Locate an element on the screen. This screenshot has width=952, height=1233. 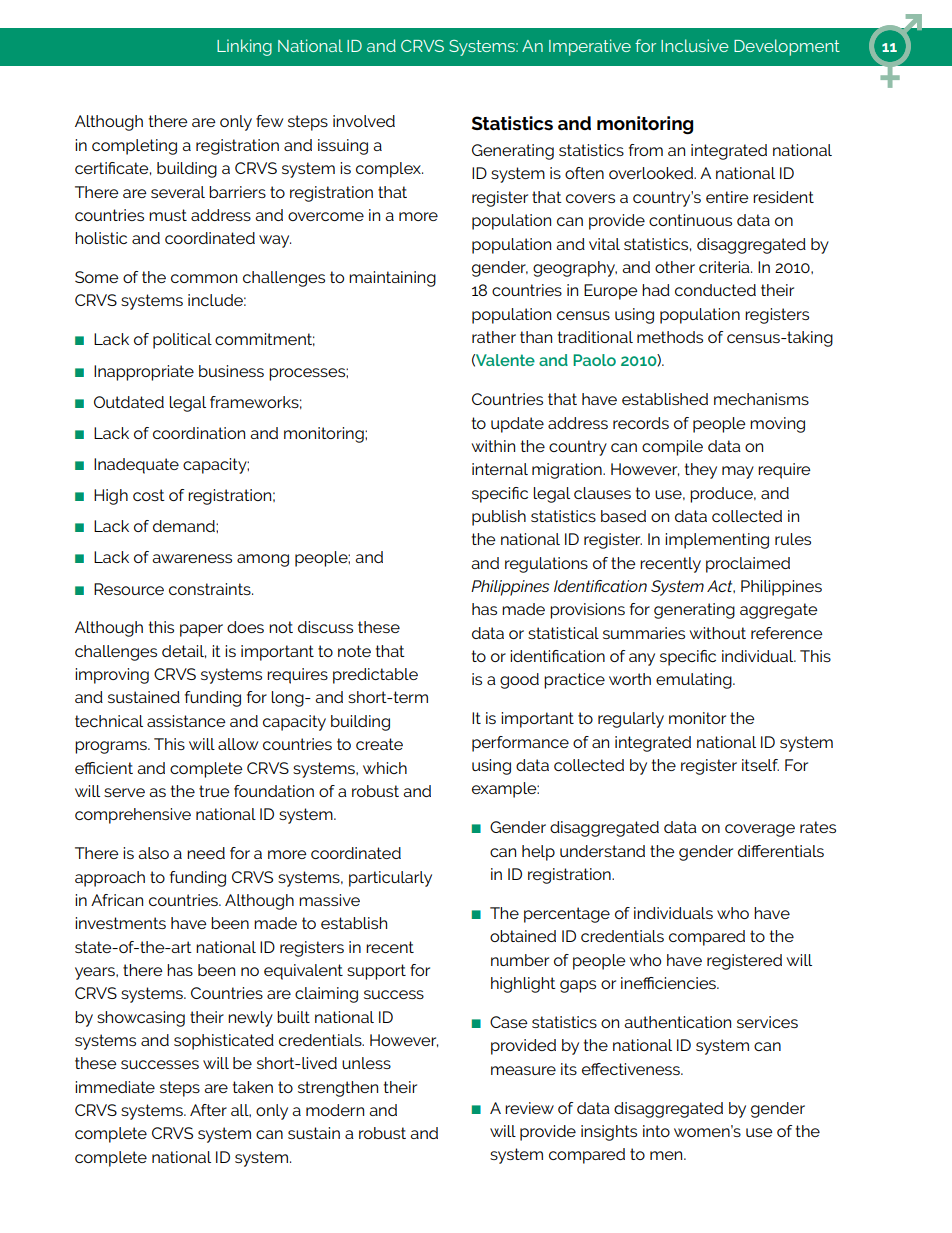
involved is located at coordinates (364, 121).
